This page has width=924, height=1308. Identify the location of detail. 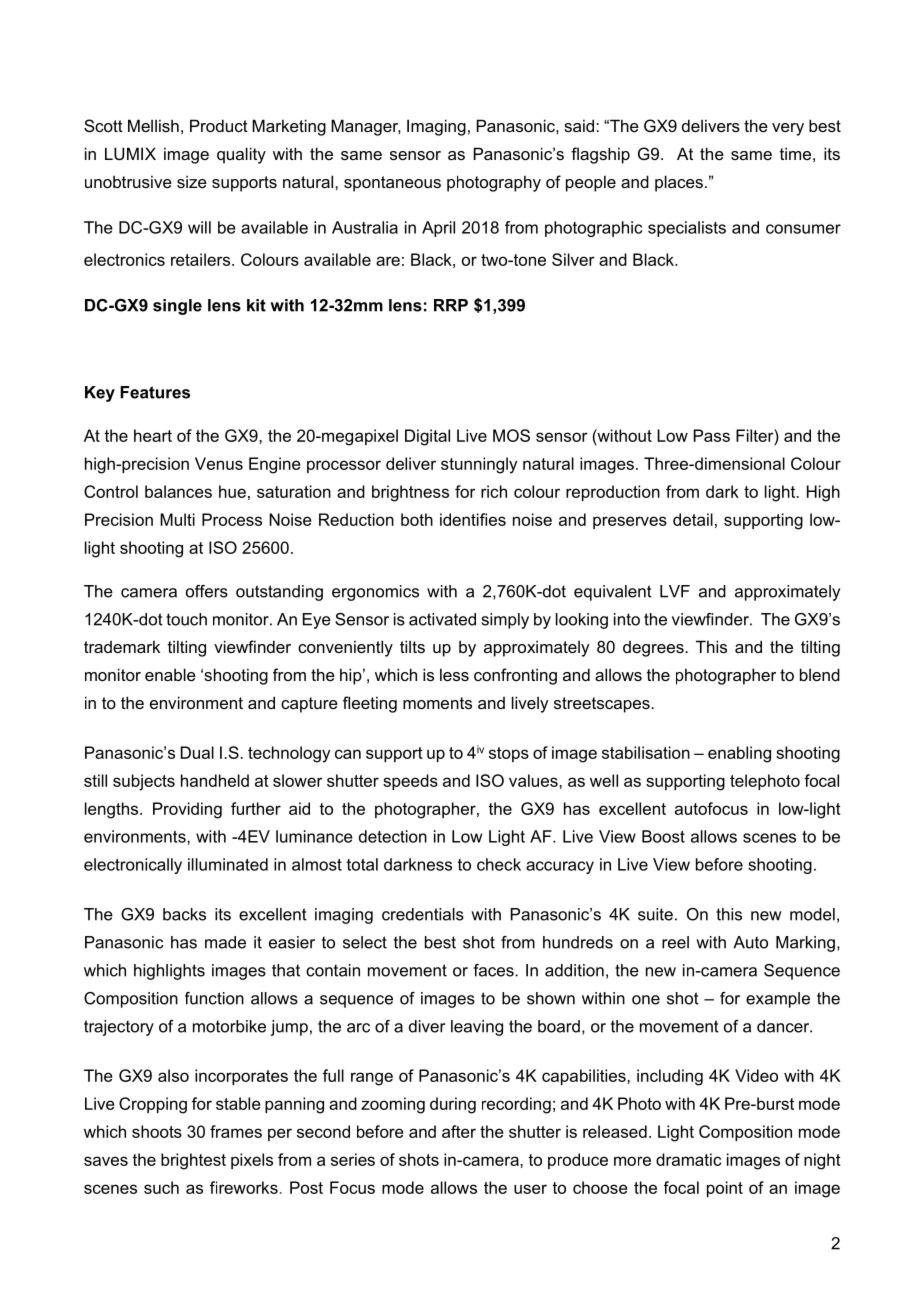
(693, 519).
